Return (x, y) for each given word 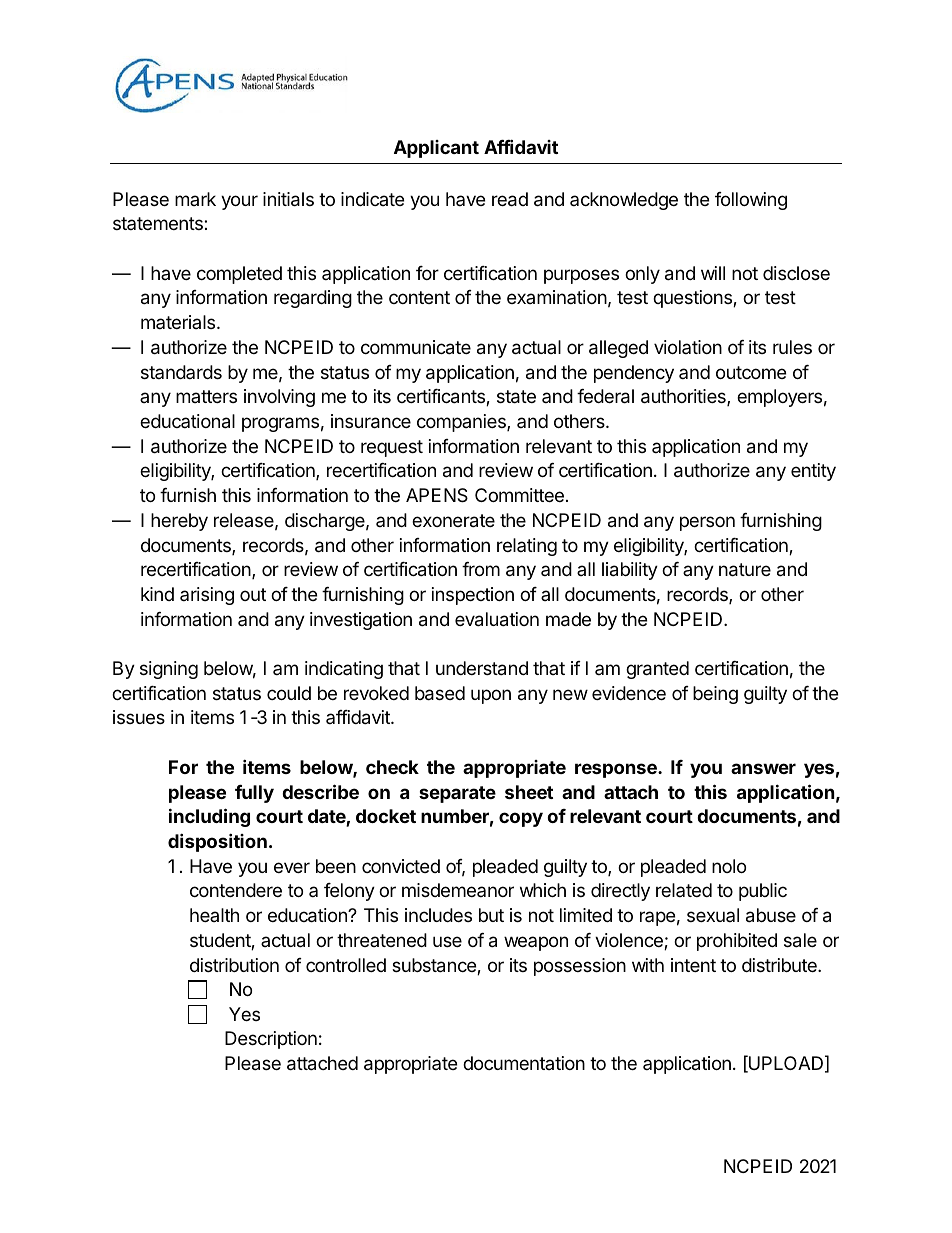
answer (763, 768)
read (510, 199)
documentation (524, 1063)
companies (462, 423)
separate (457, 794)
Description (271, 1040)
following (751, 201)
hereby (179, 522)
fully (254, 794)
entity (813, 472)
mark (195, 199)
